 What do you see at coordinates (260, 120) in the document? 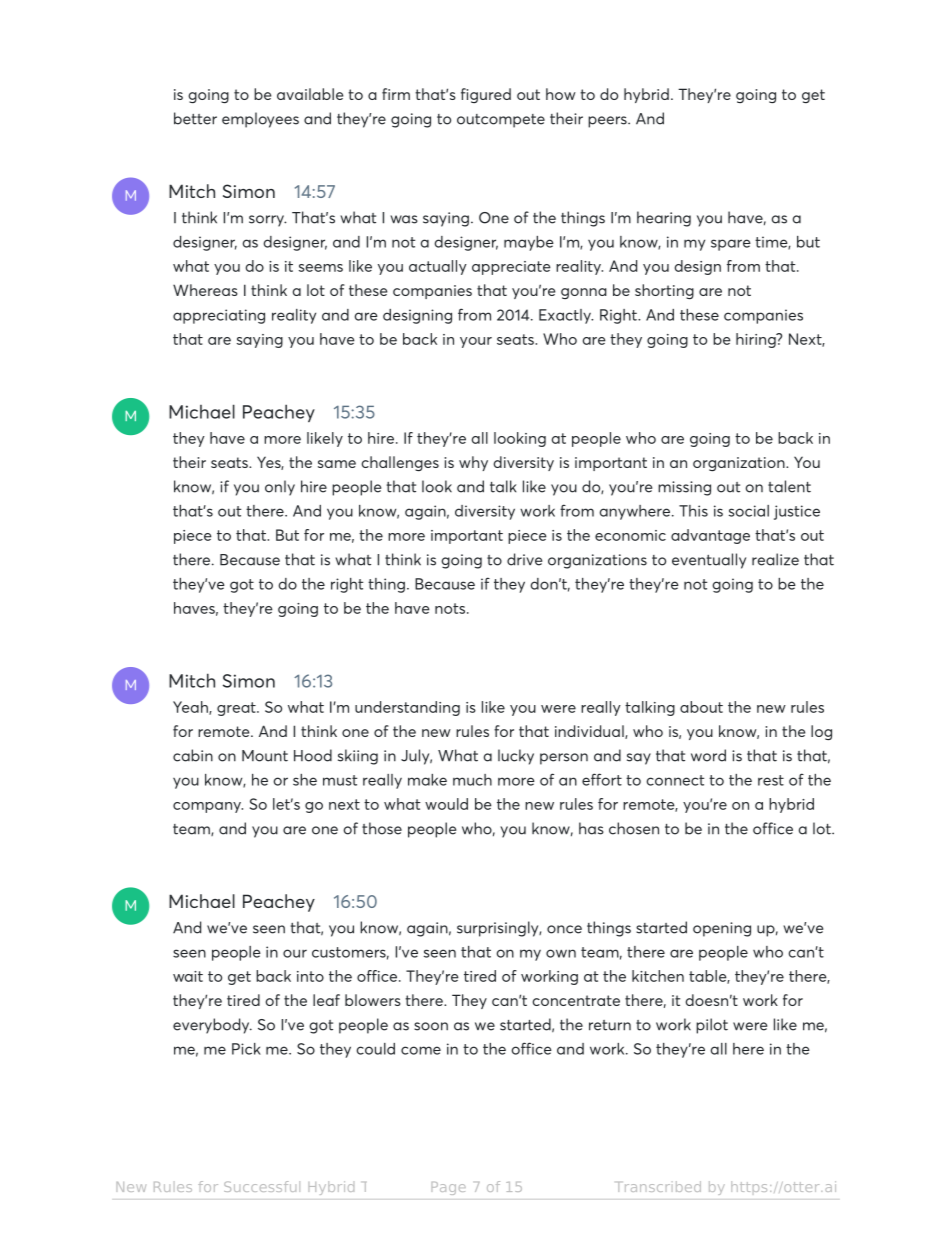
I see `employees` at bounding box center [260, 120].
